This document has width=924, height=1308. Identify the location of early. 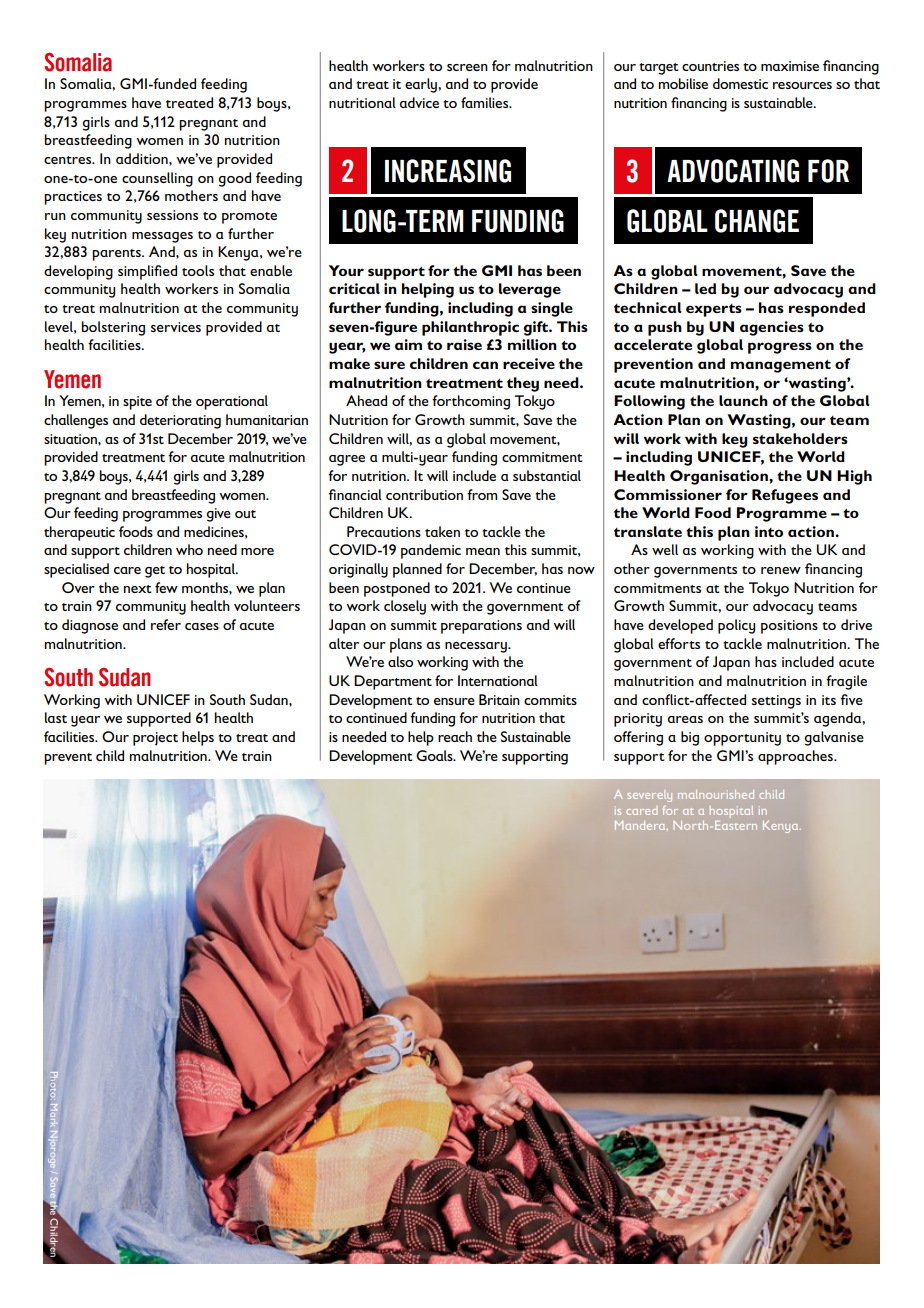
(422, 85).
